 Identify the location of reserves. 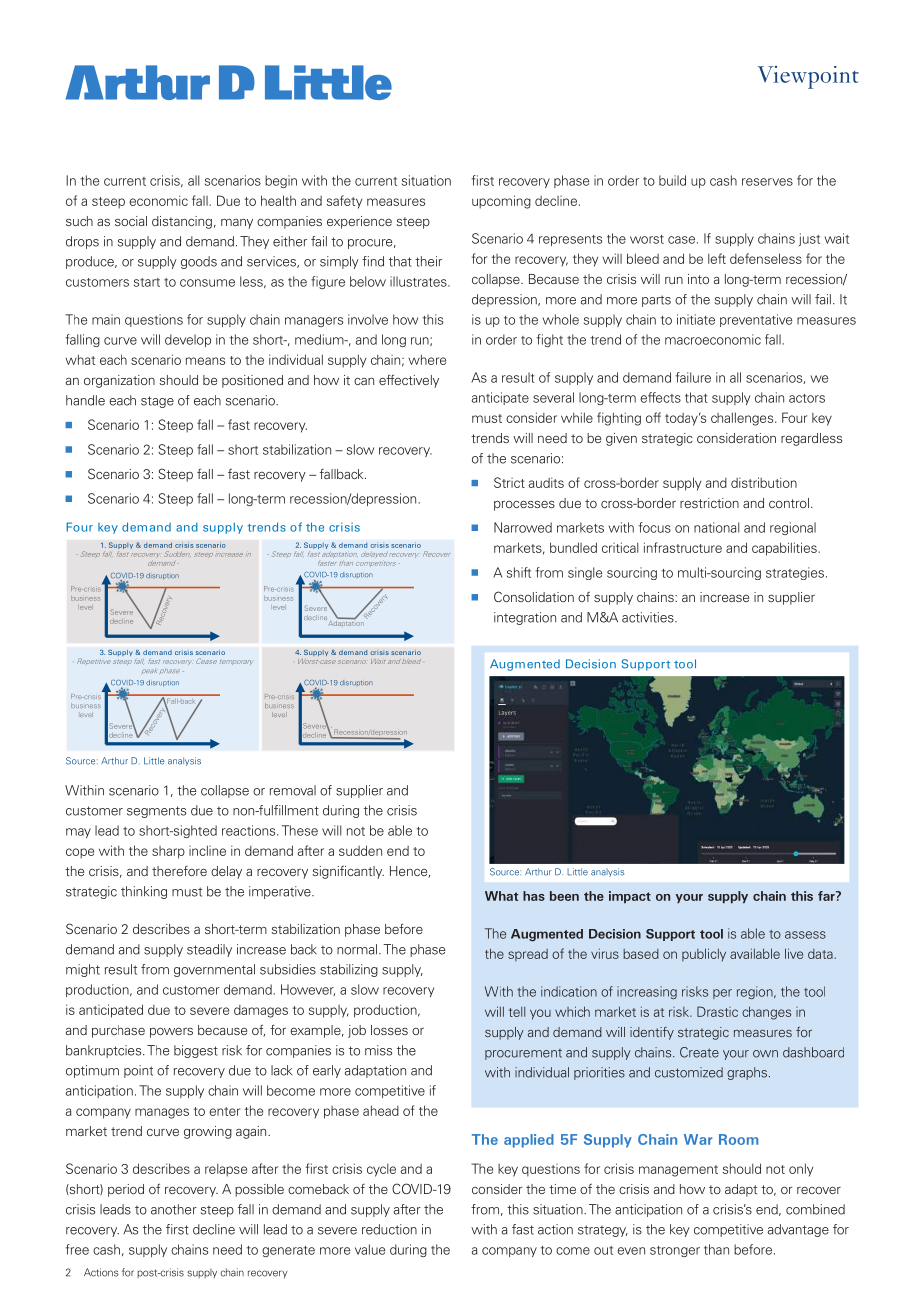
(767, 182).
